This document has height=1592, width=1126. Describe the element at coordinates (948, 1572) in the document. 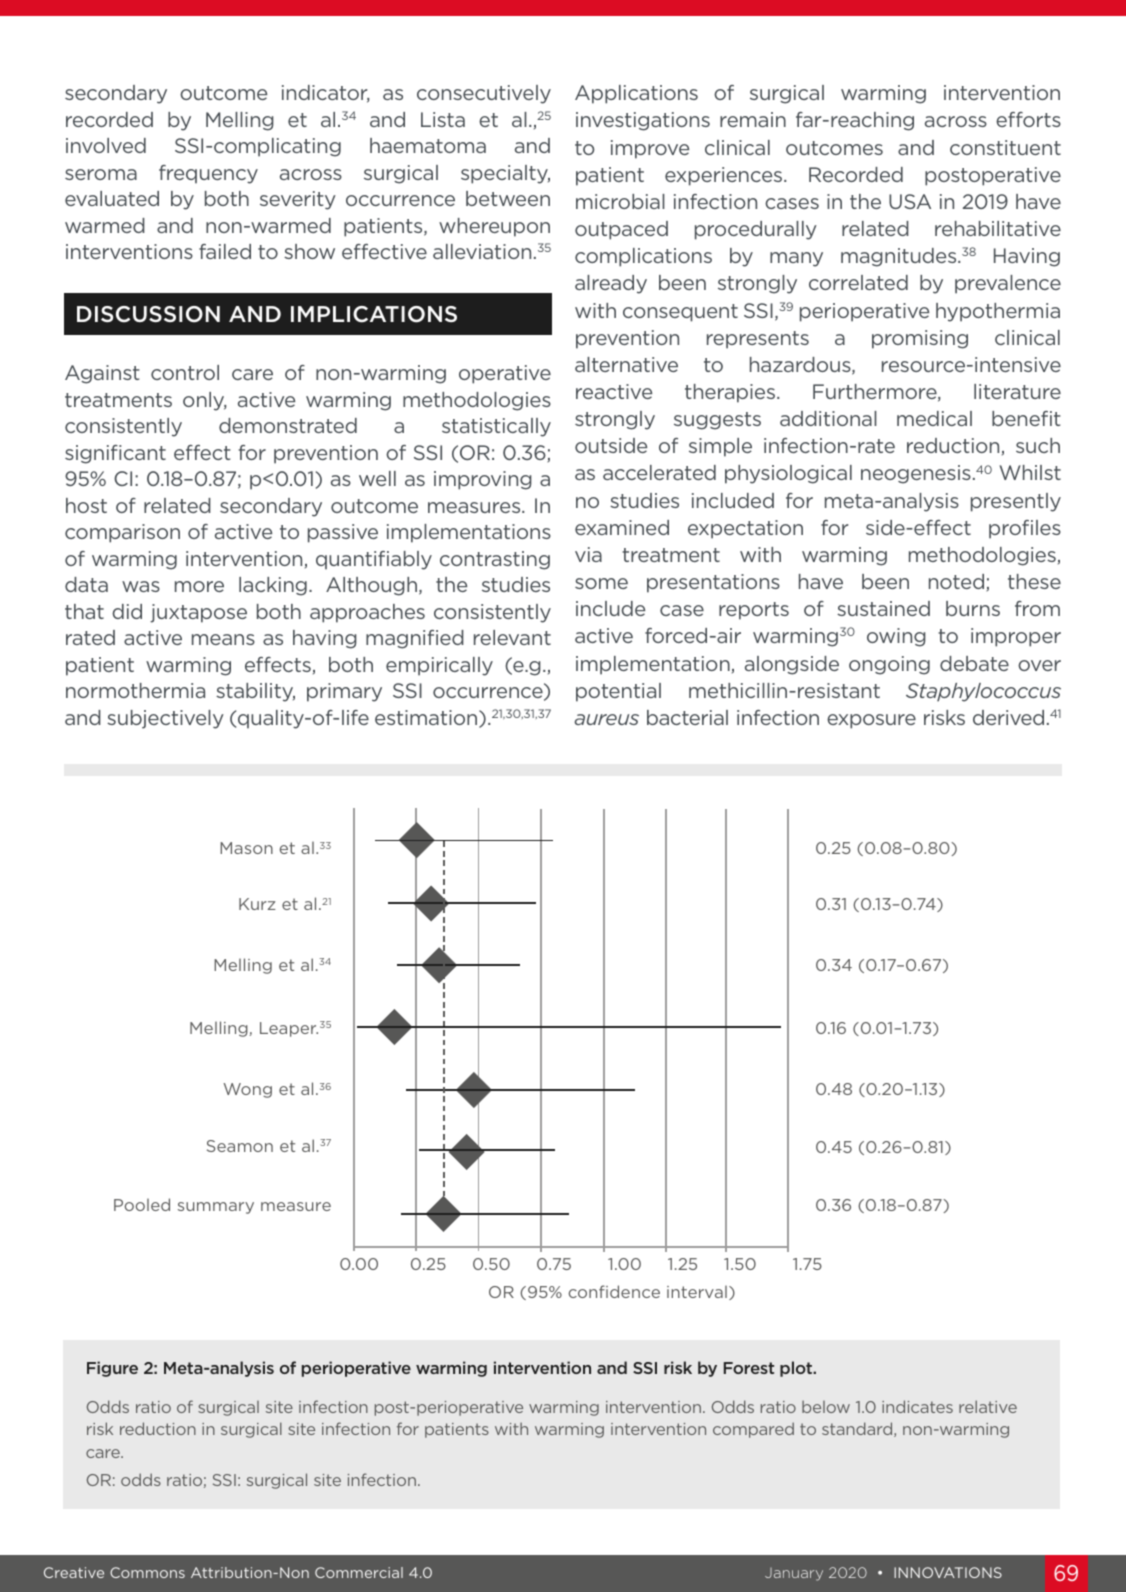

I see `INNOVATIONS` at that location.
